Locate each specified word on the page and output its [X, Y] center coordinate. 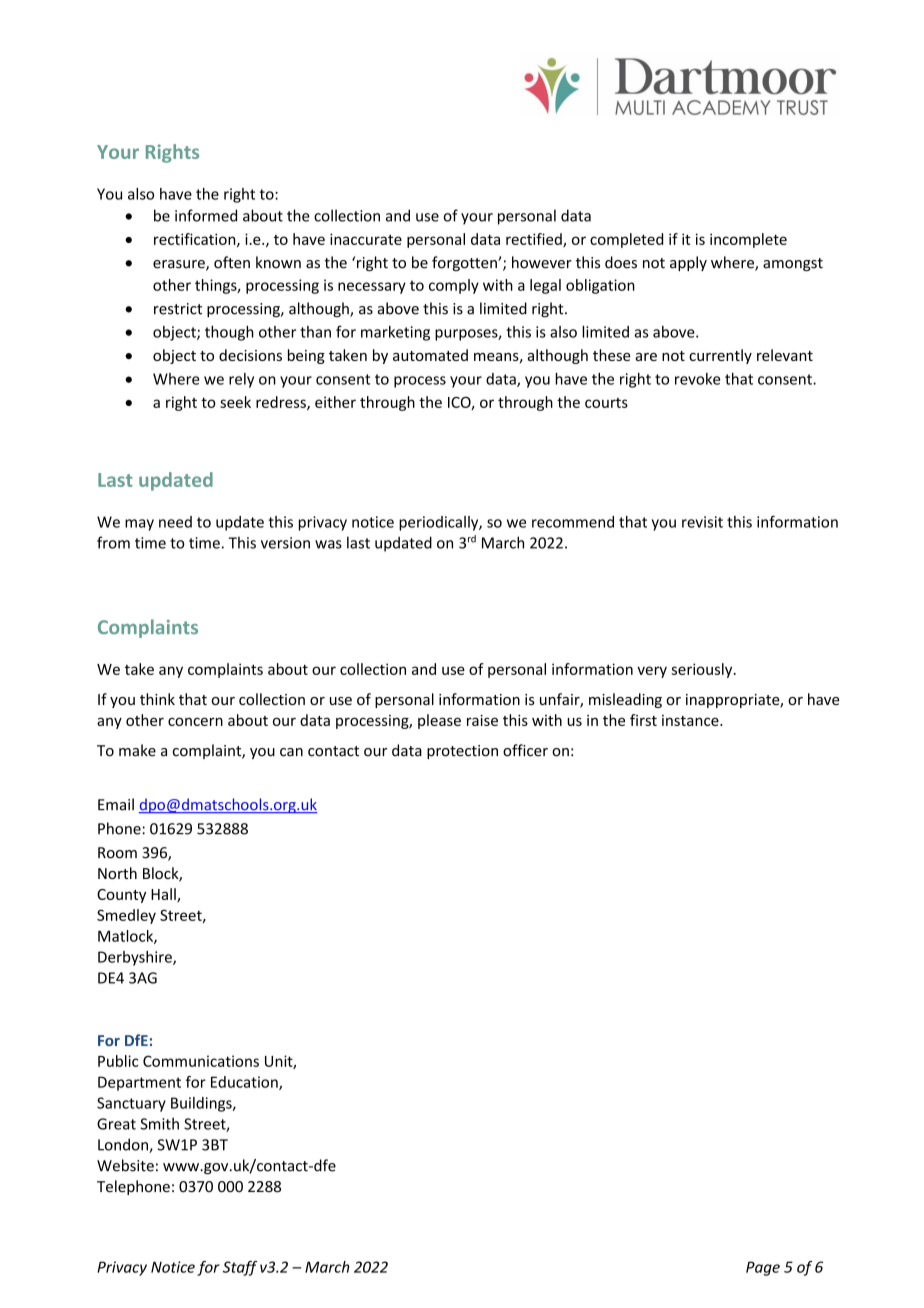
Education [245, 1083]
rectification [196, 240]
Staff [240, 1268]
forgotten [465, 263]
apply [688, 263]
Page [763, 1268]
